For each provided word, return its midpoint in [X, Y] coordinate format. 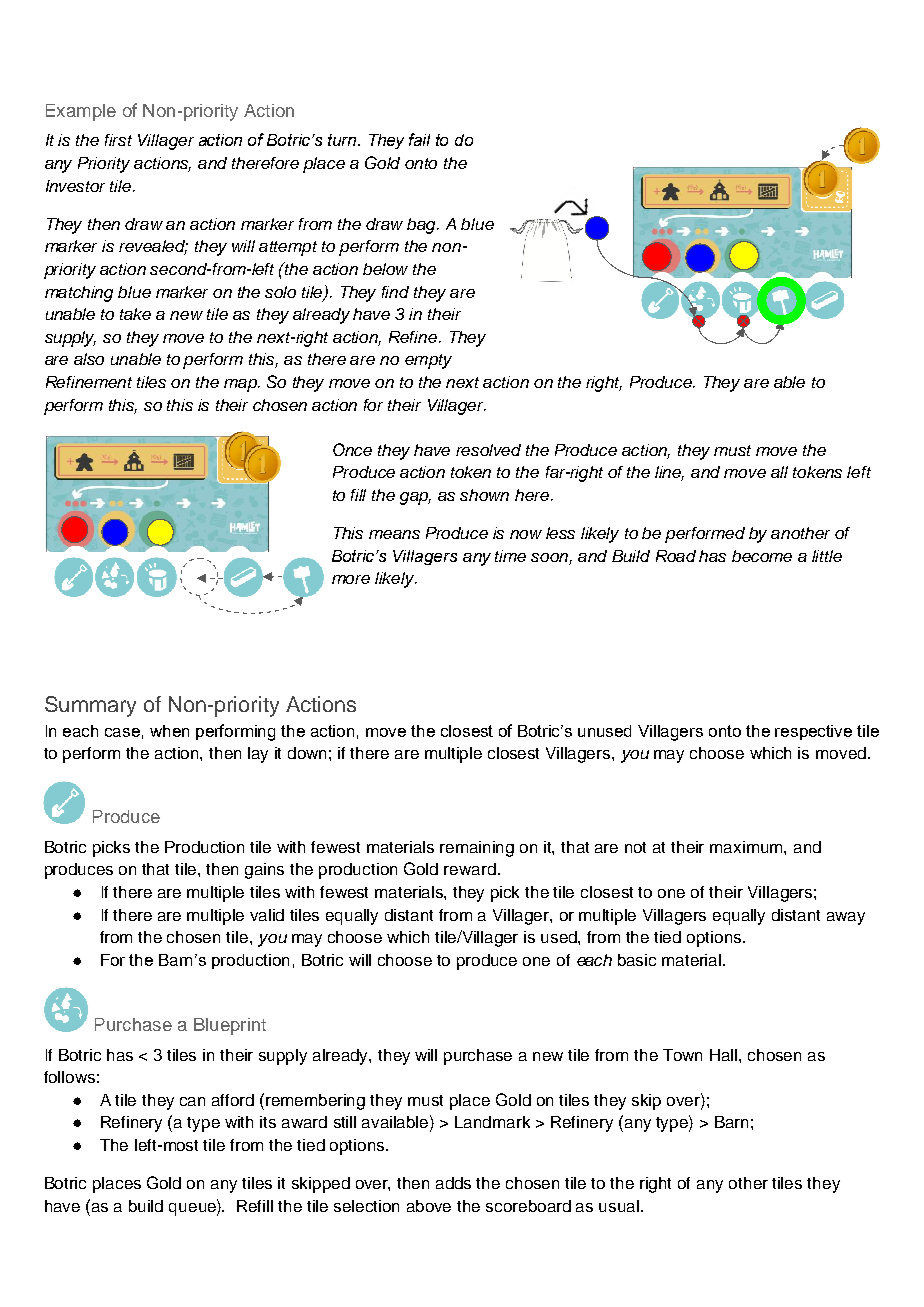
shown [484, 495]
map [242, 385]
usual [619, 1206]
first [118, 140]
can [192, 1101]
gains [264, 871]
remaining [477, 849]
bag [423, 226]
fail [419, 139]
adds [453, 1183]
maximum [747, 847]
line [669, 473]
